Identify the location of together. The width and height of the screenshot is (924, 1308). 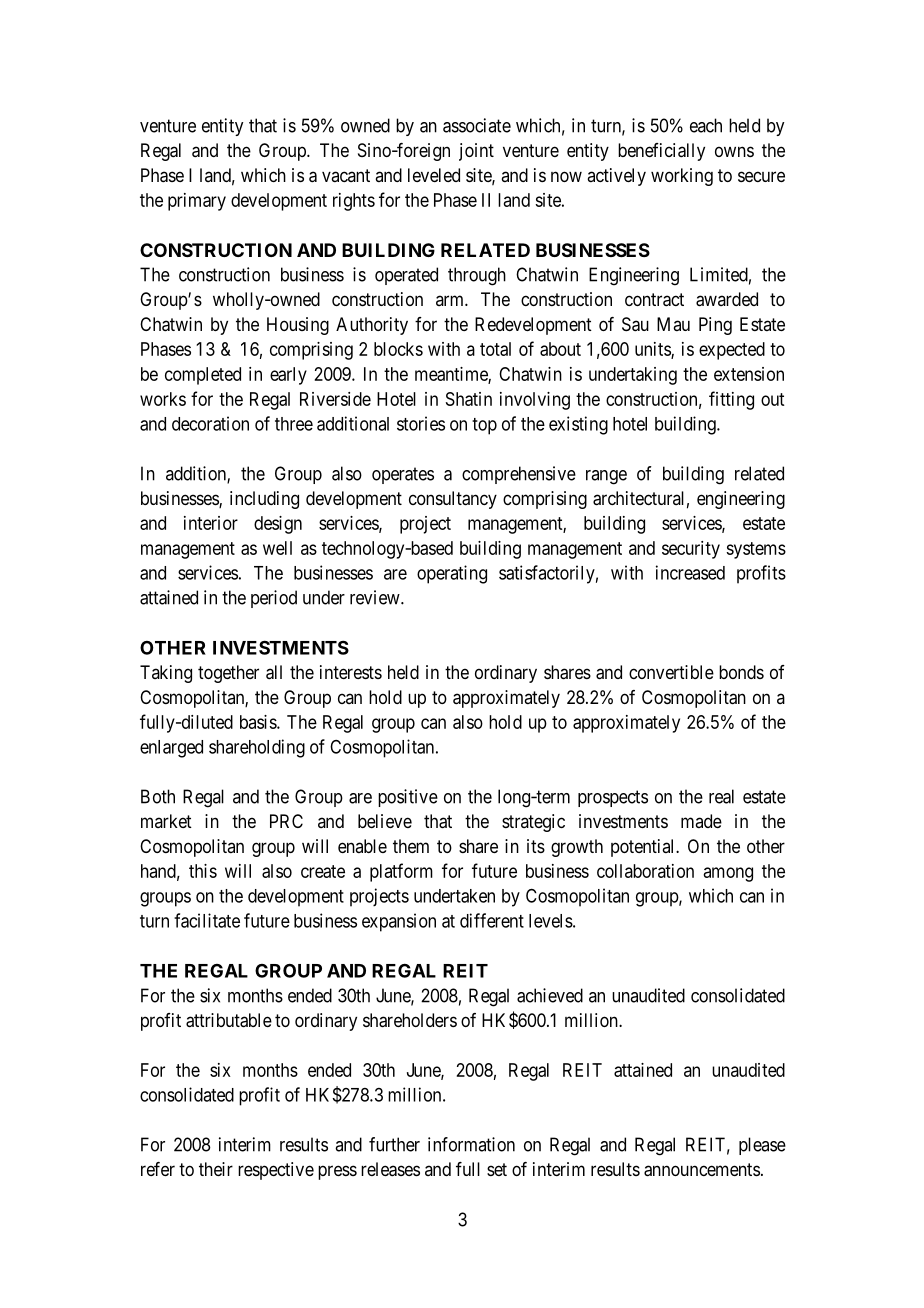
(228, 674).
